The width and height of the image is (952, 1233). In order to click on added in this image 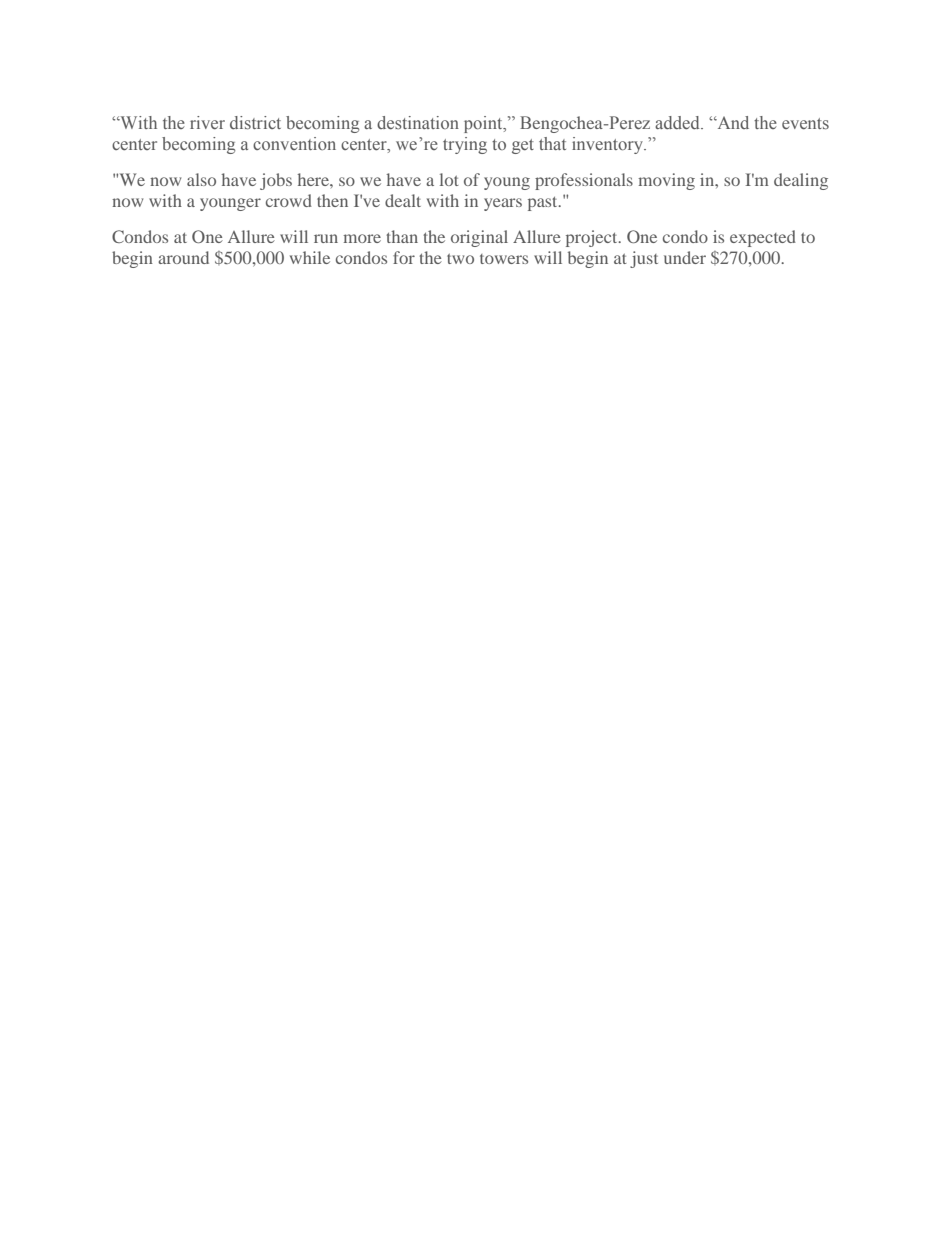, I will do `click(678, 122)`.
